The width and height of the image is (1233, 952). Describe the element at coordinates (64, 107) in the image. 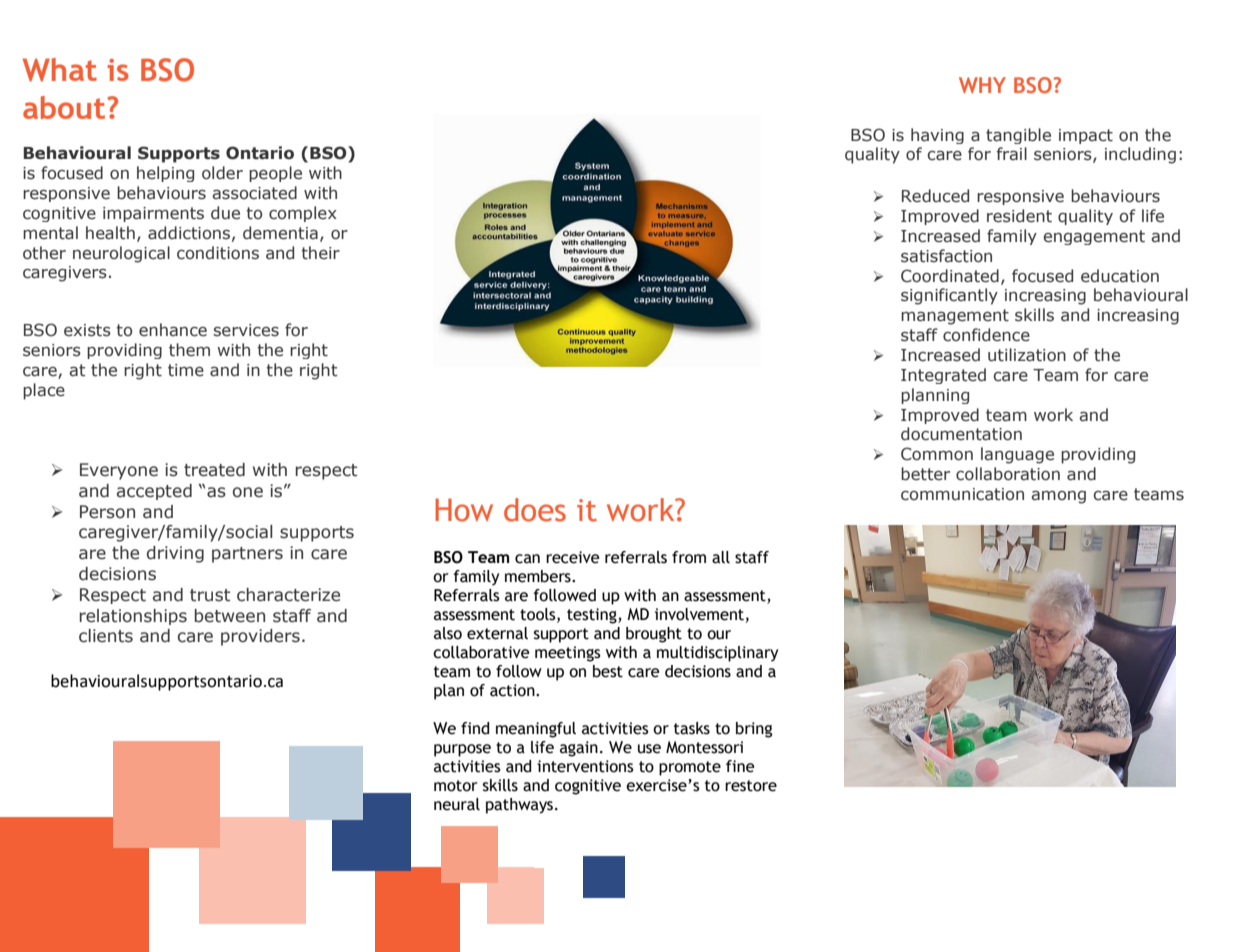

I see `about` at that location.
